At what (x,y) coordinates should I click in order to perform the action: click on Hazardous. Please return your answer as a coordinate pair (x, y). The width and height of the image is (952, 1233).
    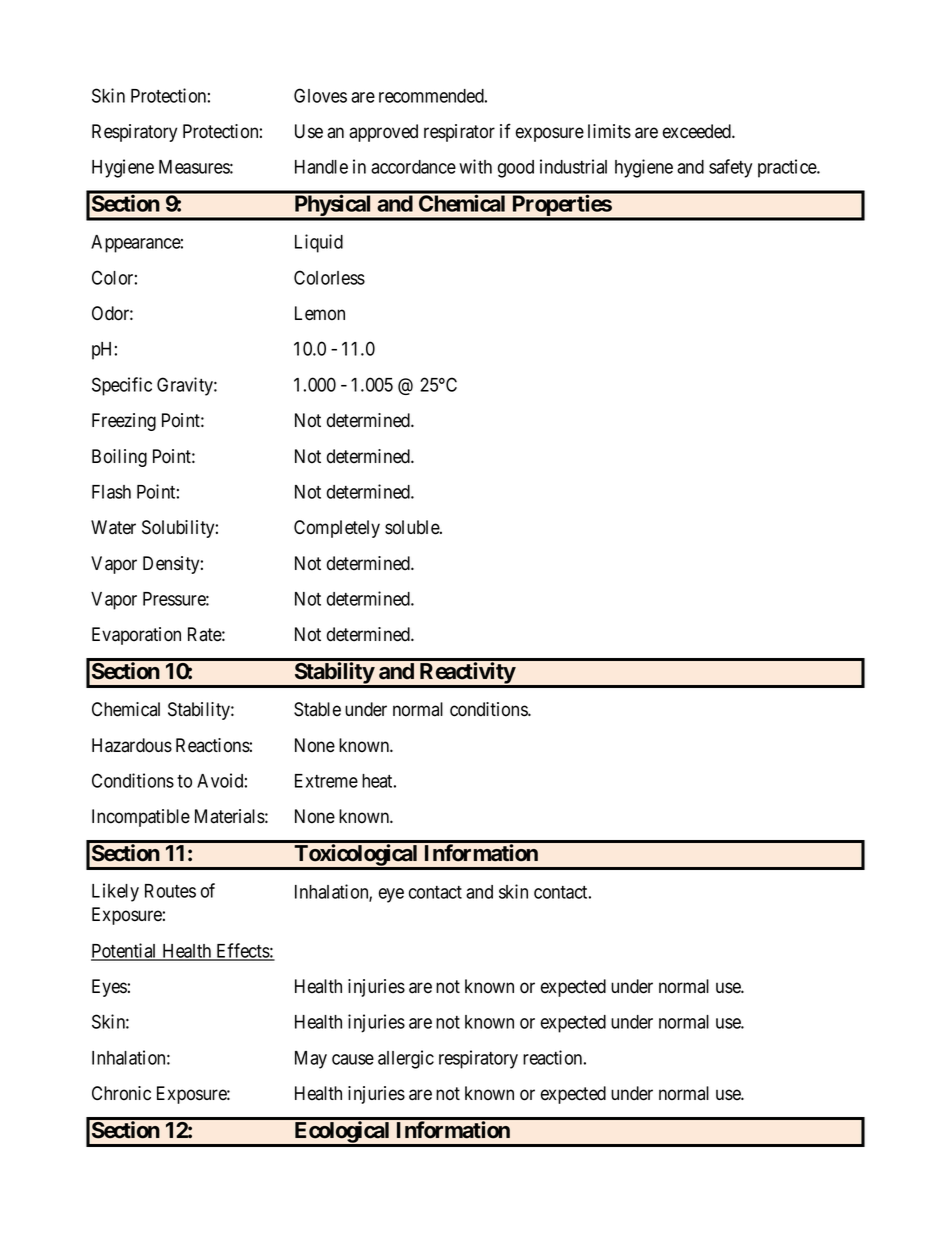
    Looking at the image, I should click on (132, 745).
